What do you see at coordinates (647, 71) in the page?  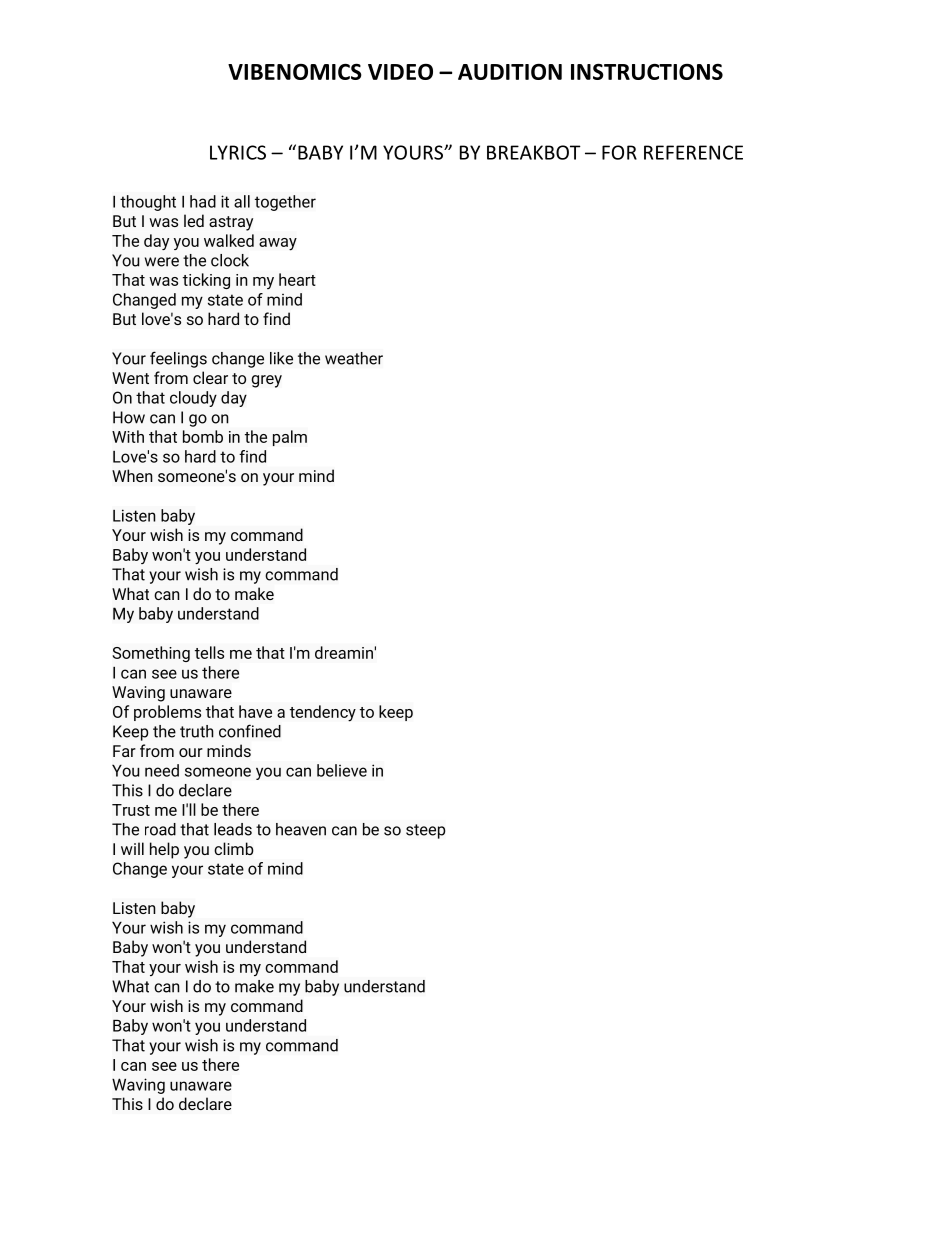 I see `INSTRUCTIONS` at bounding box center [647, 71].
